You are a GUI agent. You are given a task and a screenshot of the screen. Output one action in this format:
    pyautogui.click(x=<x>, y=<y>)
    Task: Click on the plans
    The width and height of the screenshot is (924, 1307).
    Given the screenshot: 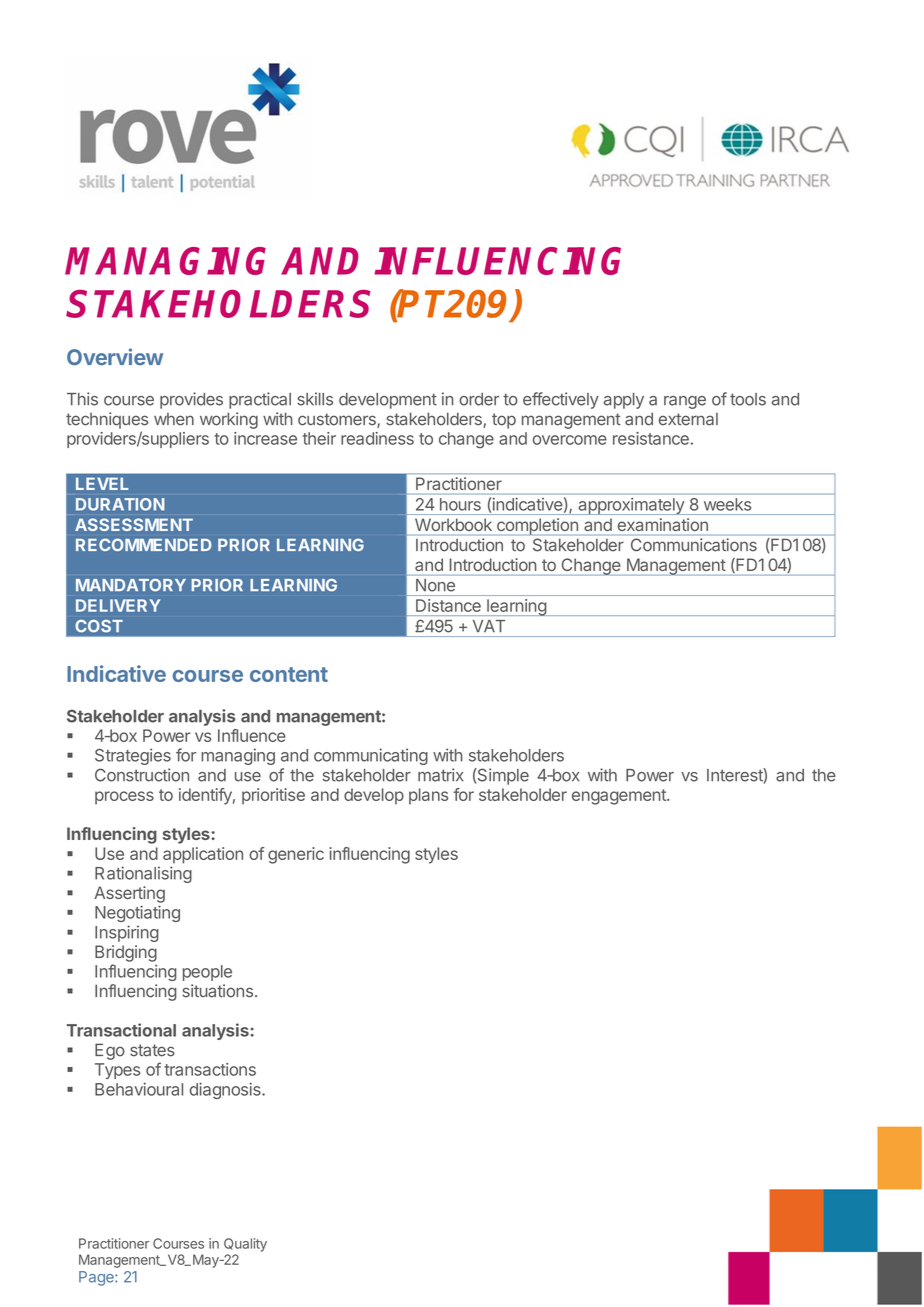 What is the action you would take?
    pyautogui.click(x=428, y=796)
